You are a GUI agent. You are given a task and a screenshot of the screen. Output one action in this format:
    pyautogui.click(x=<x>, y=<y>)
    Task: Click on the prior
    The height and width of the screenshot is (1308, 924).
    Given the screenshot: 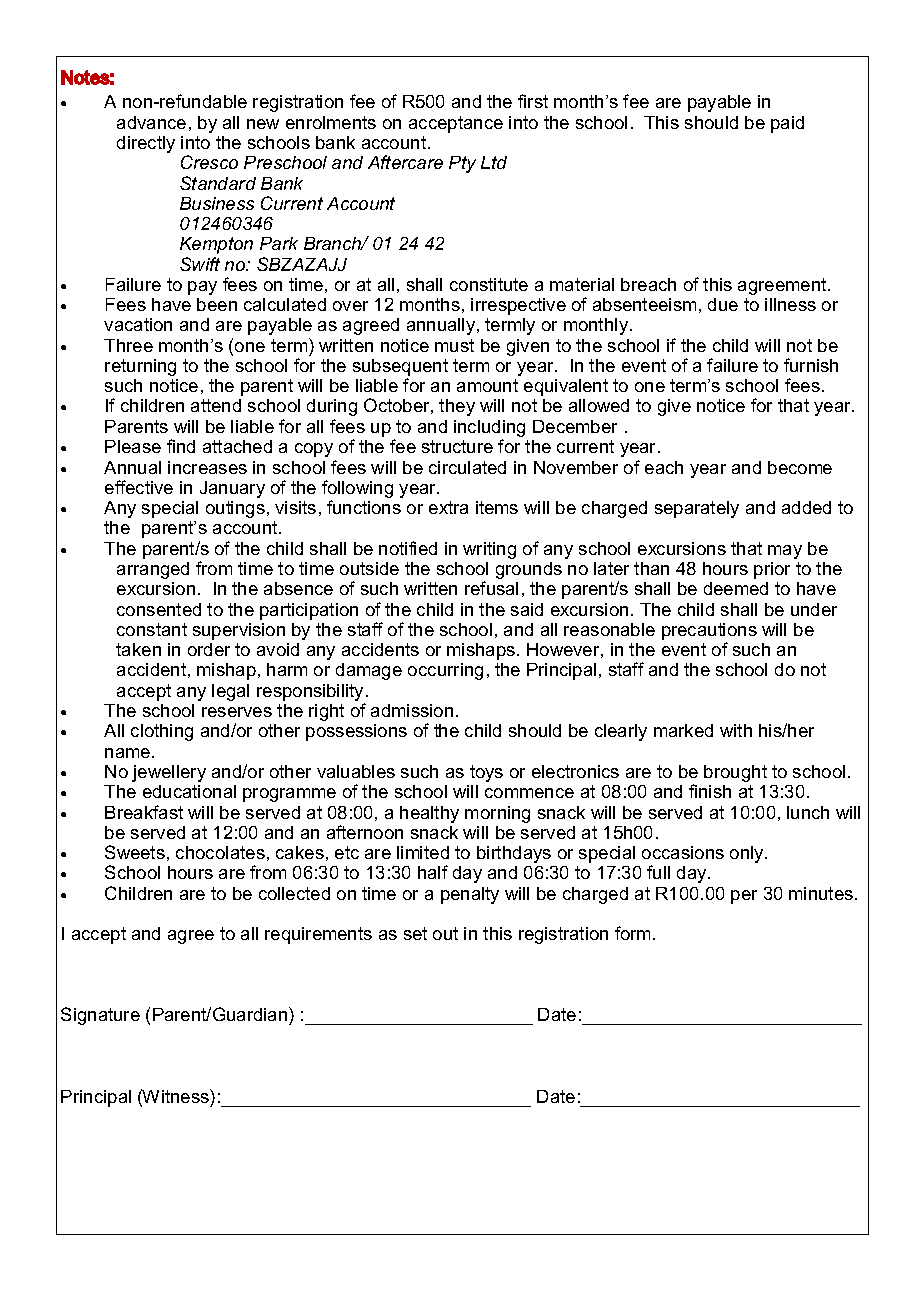 What is the action you would take?
    pyautogui.click(x=772, y=570)
